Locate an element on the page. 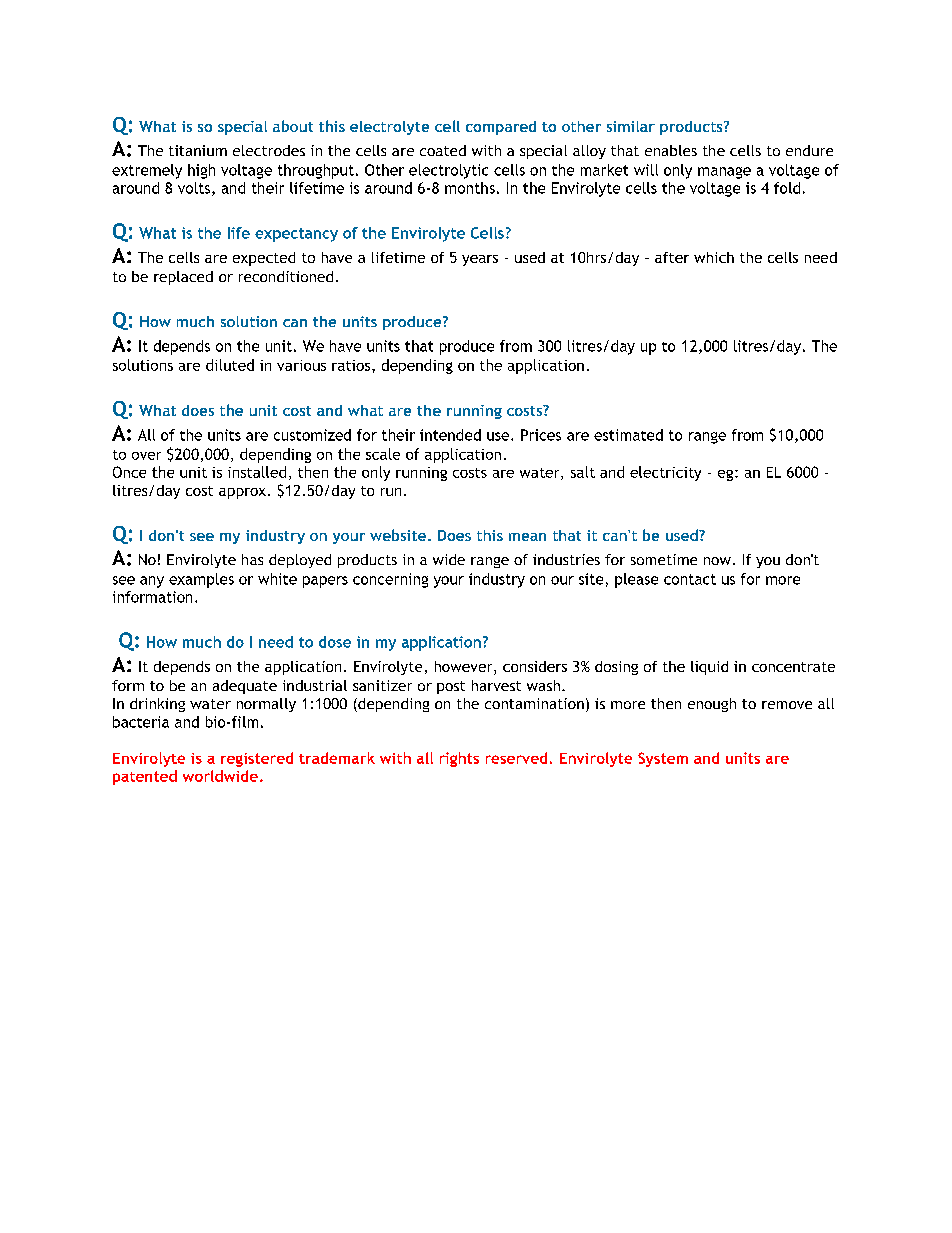 The width and height of the document is (952, 1233). electricity is located at coordinates (665, 473).
